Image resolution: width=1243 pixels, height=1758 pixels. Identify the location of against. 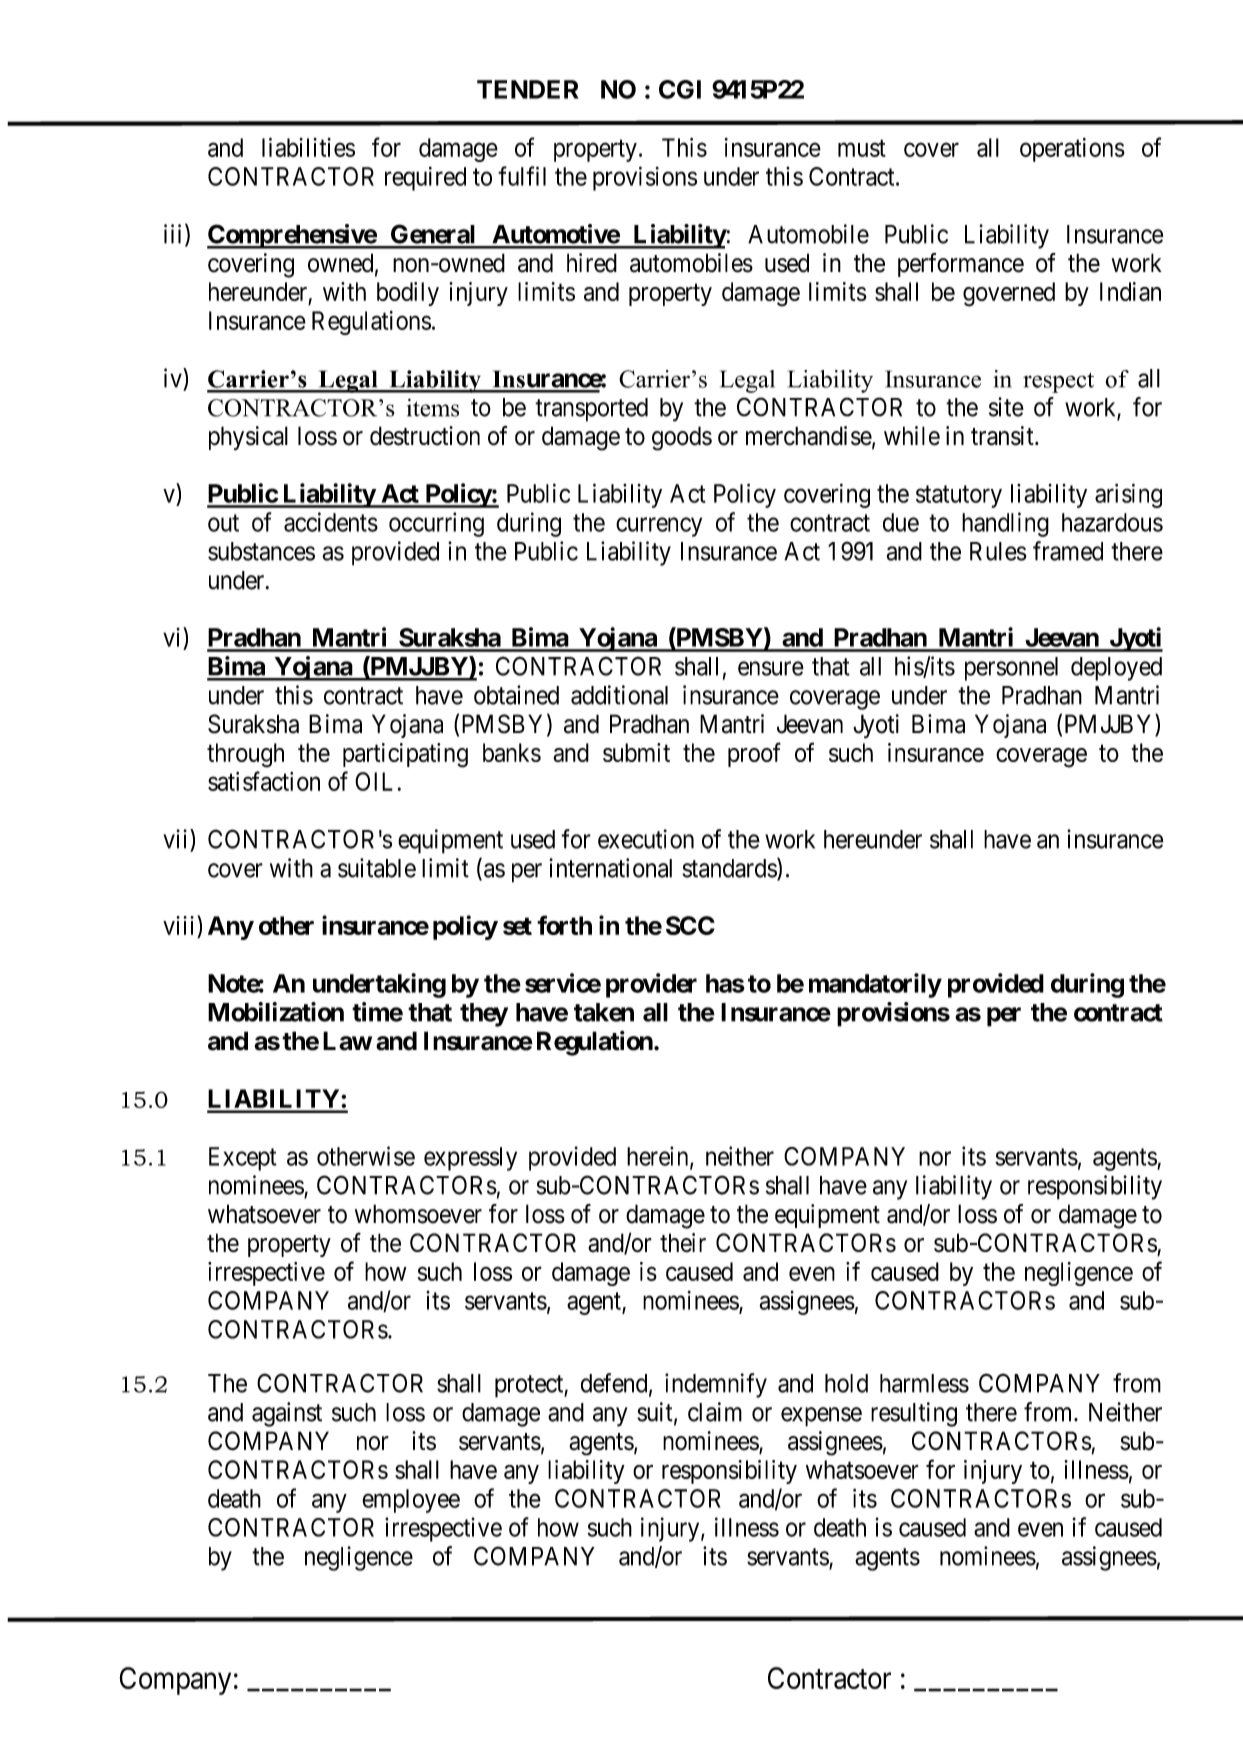
(287, 1414).
